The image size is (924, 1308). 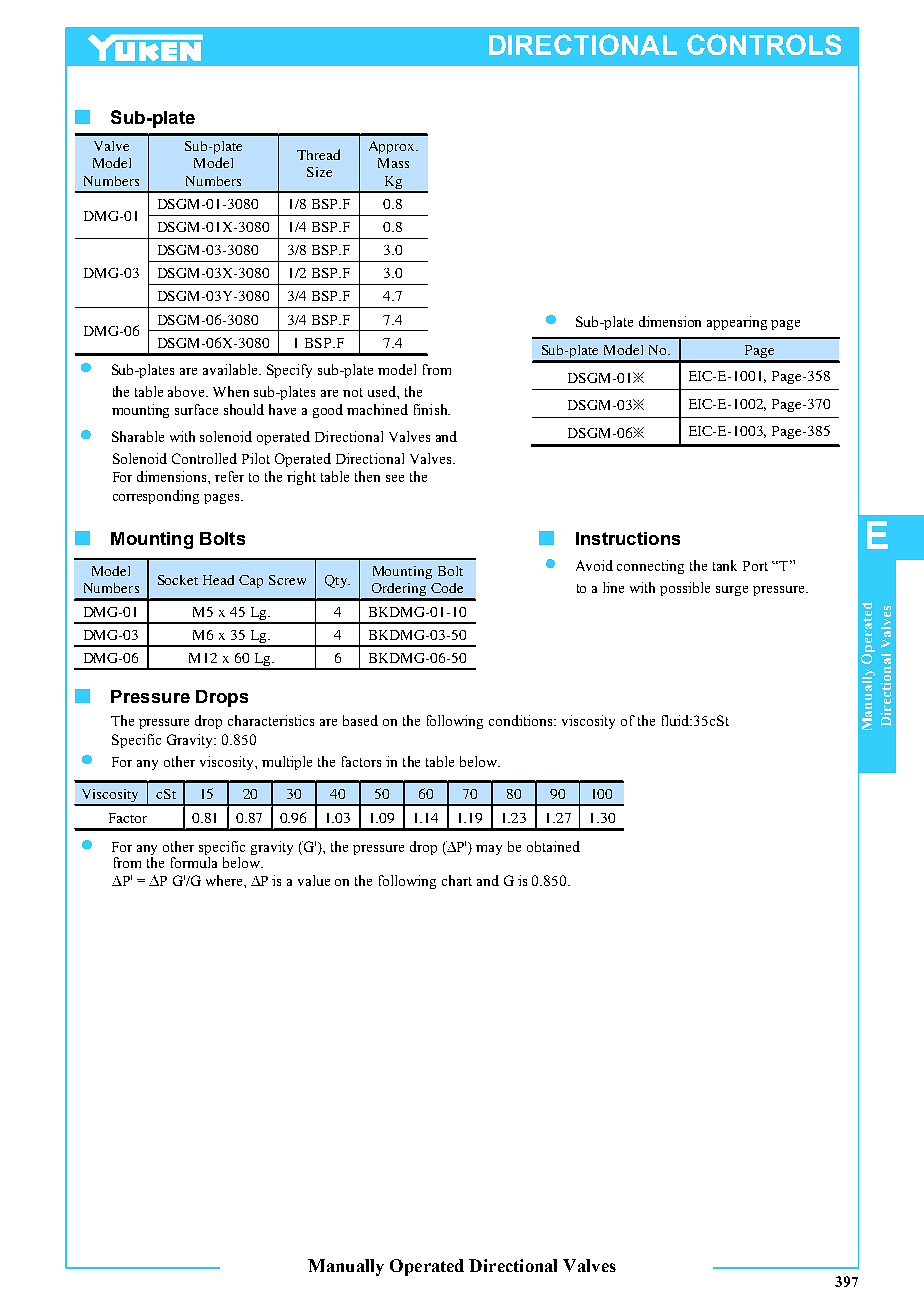 I want to click on characteristics, so click(x=271, y=720).
